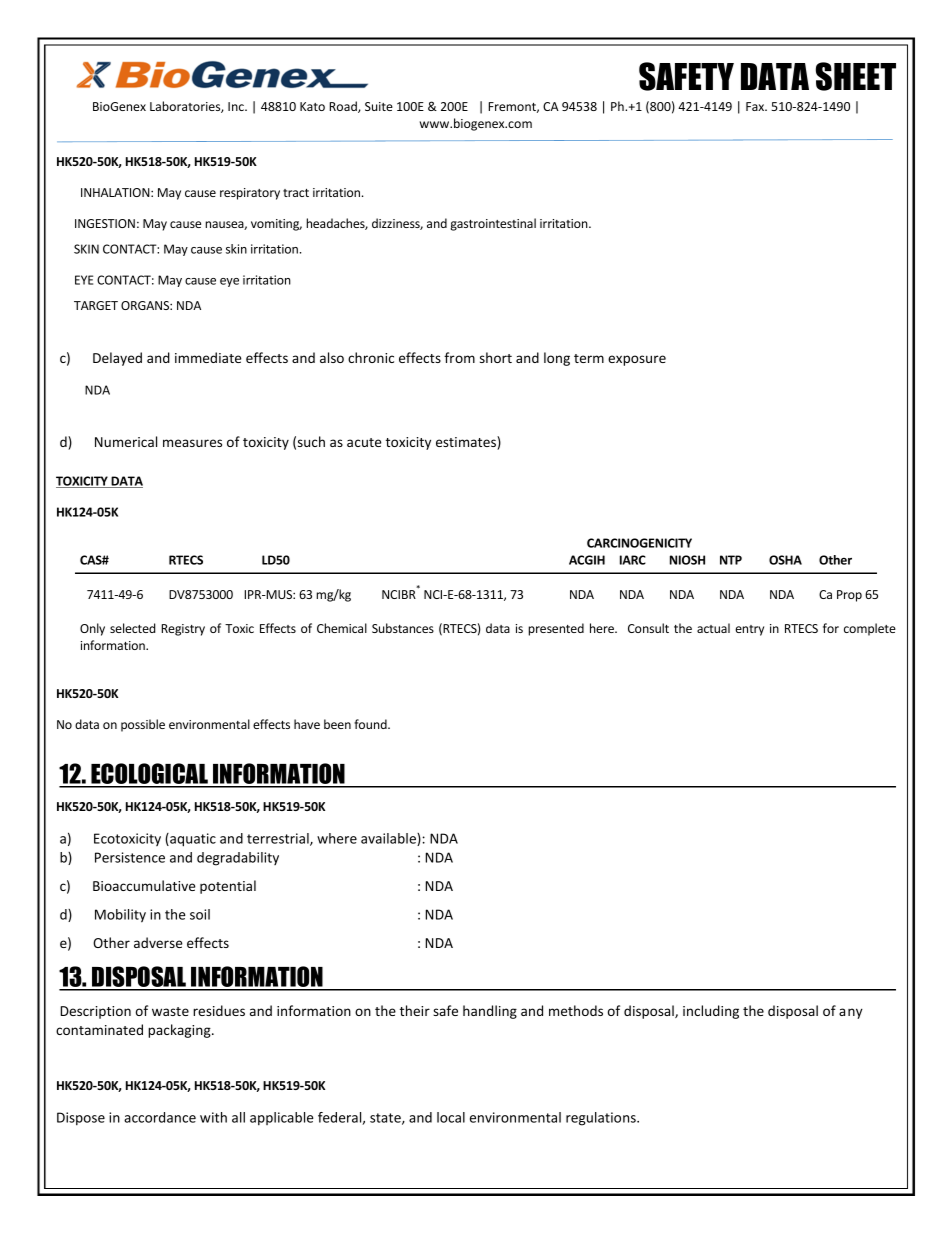 This screenshot has height=1233, width=952. I want to click on Suite, so click(379, 106).
